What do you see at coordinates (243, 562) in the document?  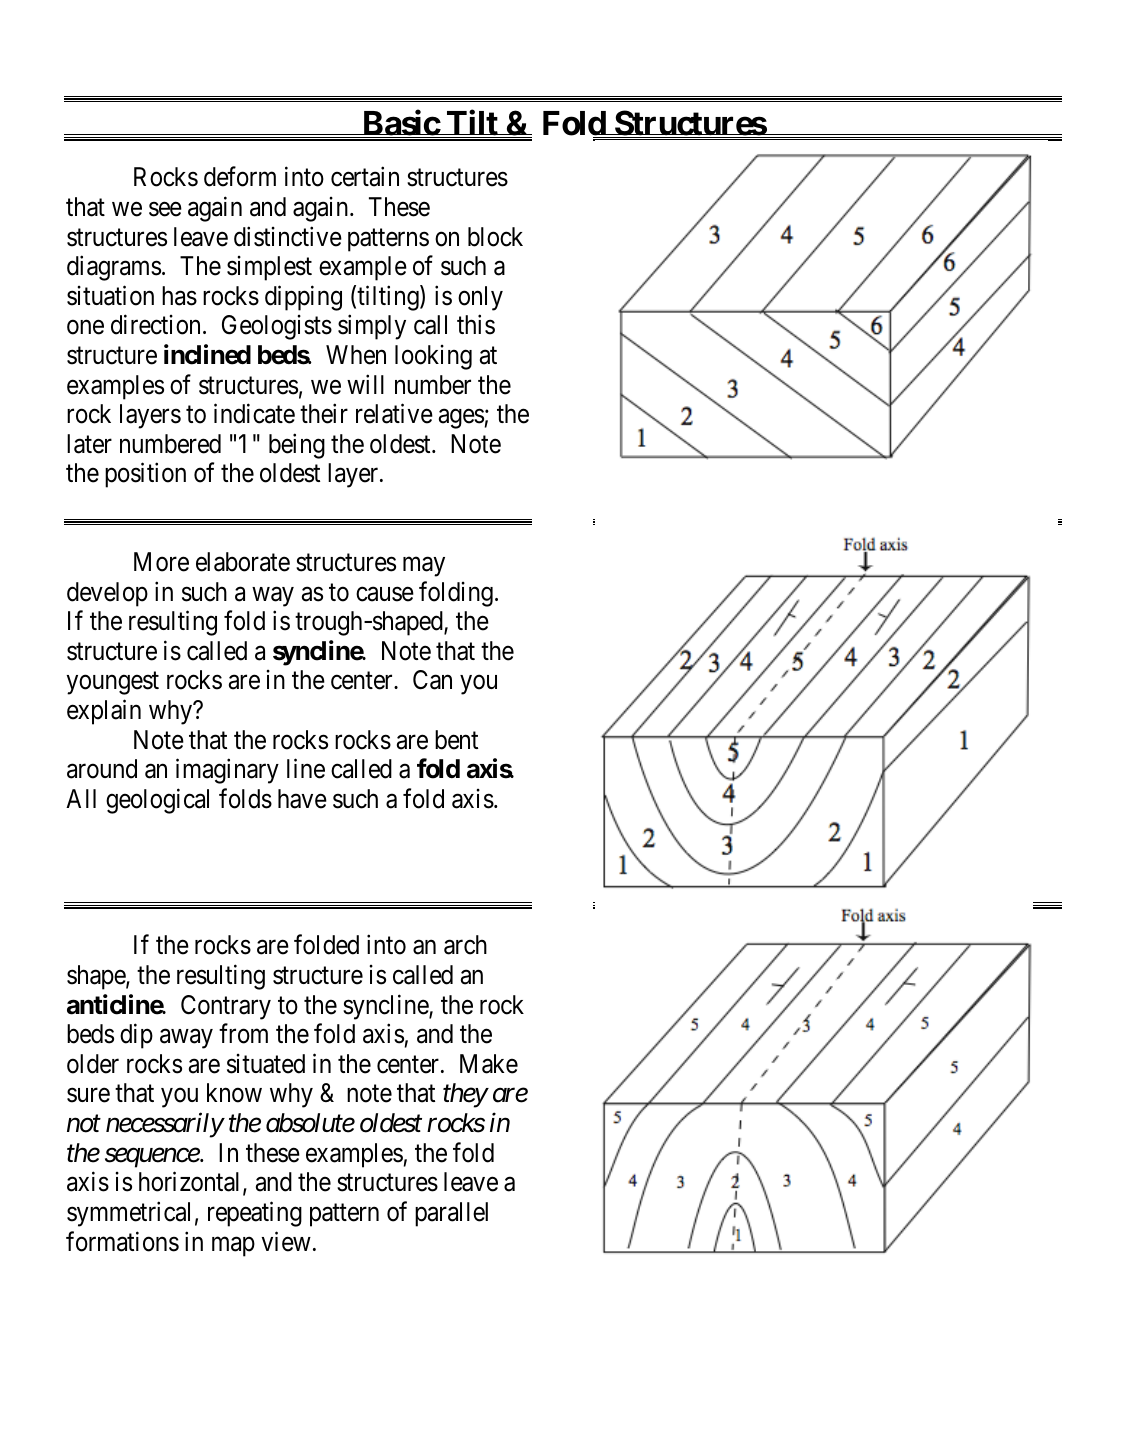 I see `elaborate` at bounding box center [243, 562].
